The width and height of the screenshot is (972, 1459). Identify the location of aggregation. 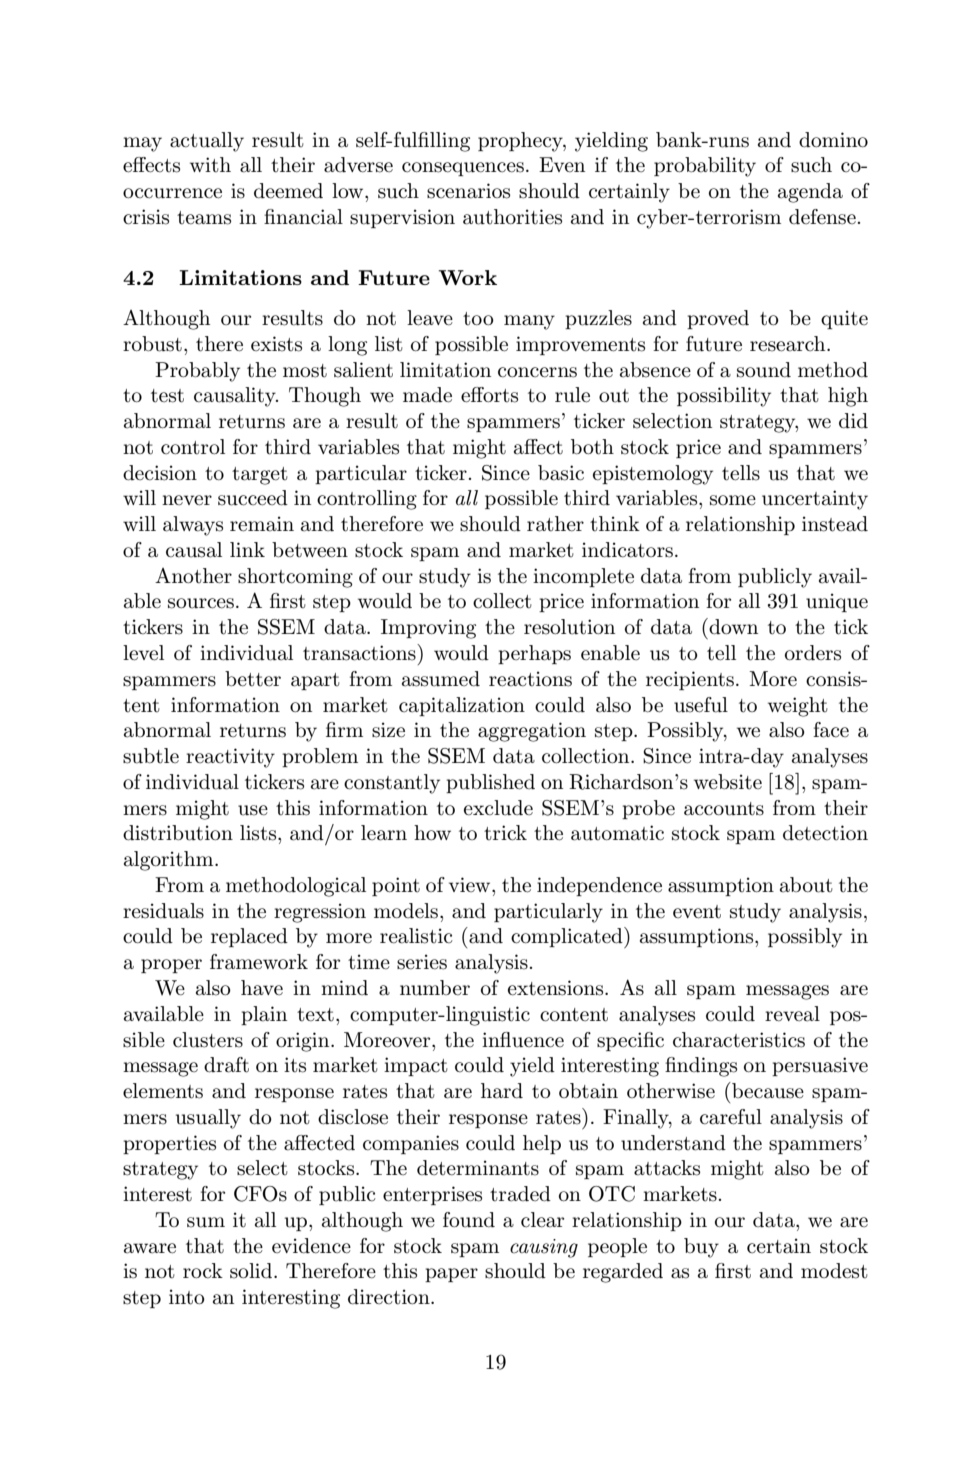
(532, 732).
